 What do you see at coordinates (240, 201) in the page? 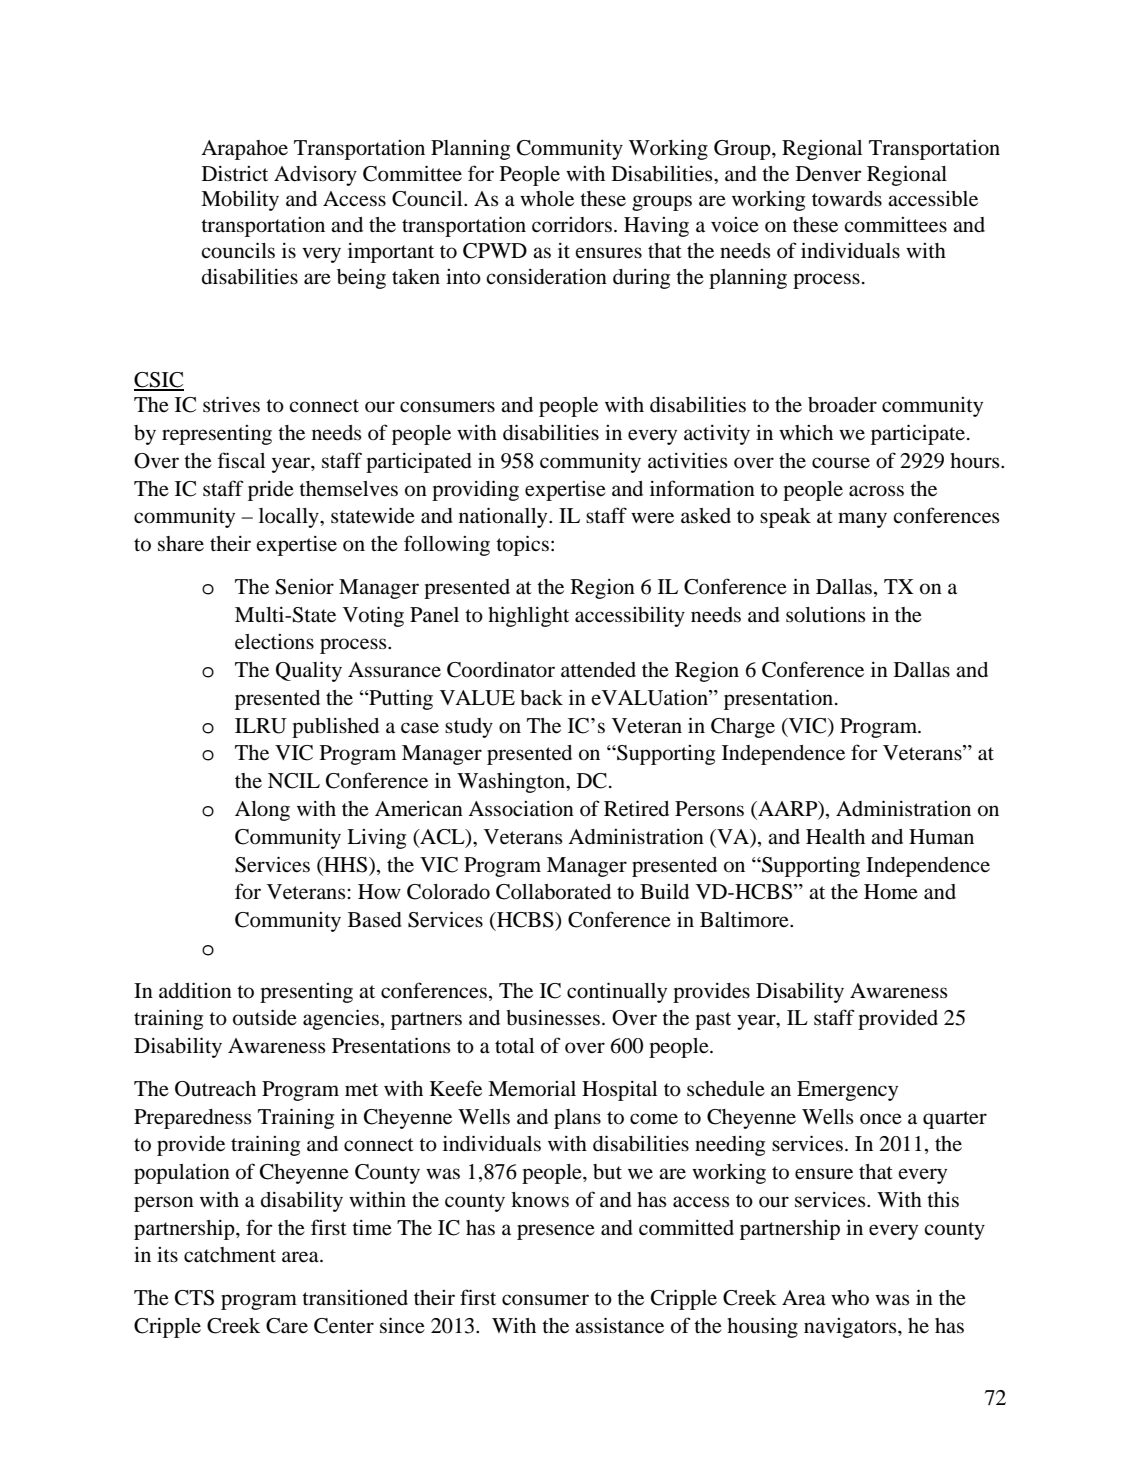
I see `Mobility` at bounding box center [240, 201].
